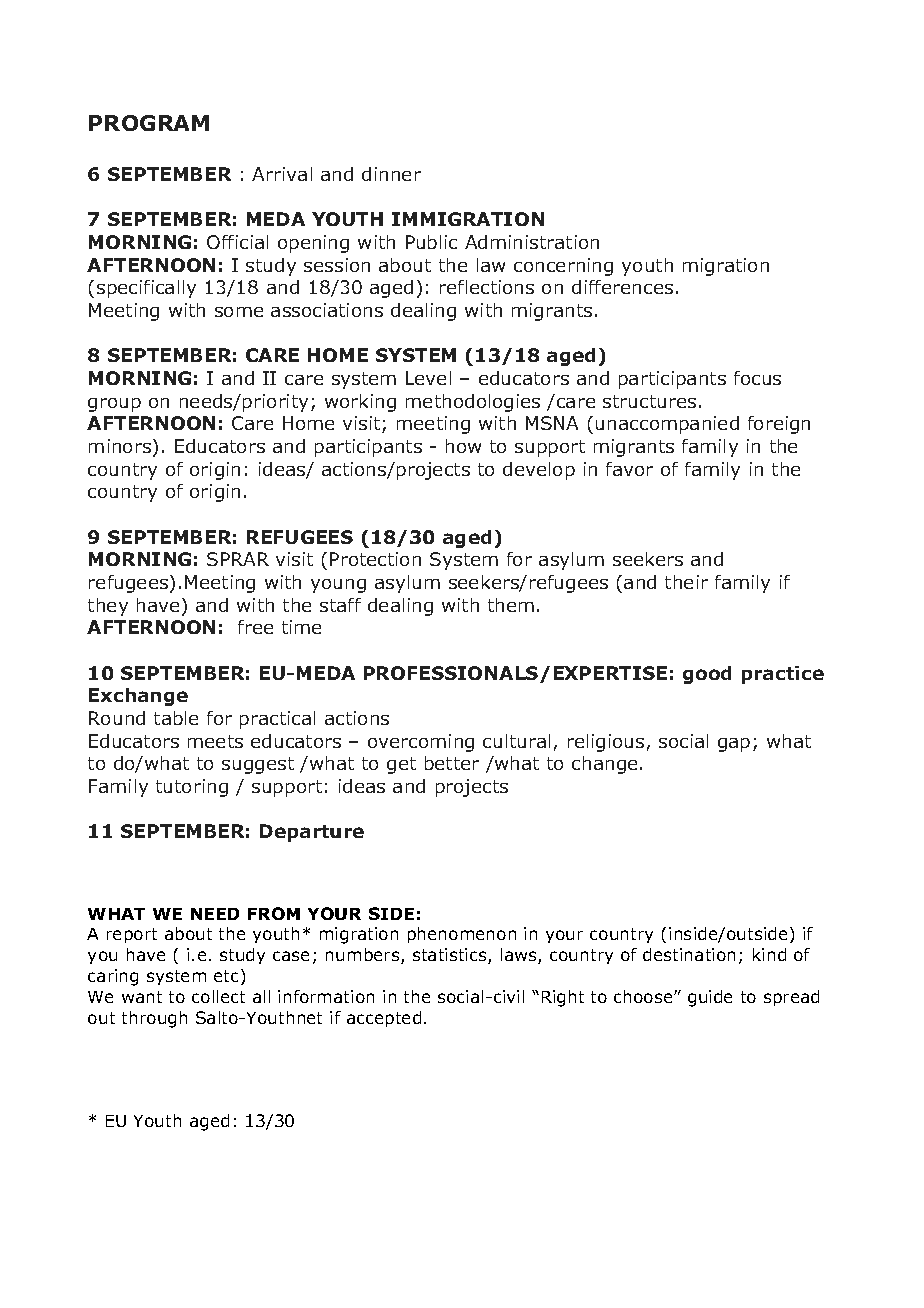 The height and width of the screenshot is (1308, 924). I want to click on Level, so click(428, 378).
